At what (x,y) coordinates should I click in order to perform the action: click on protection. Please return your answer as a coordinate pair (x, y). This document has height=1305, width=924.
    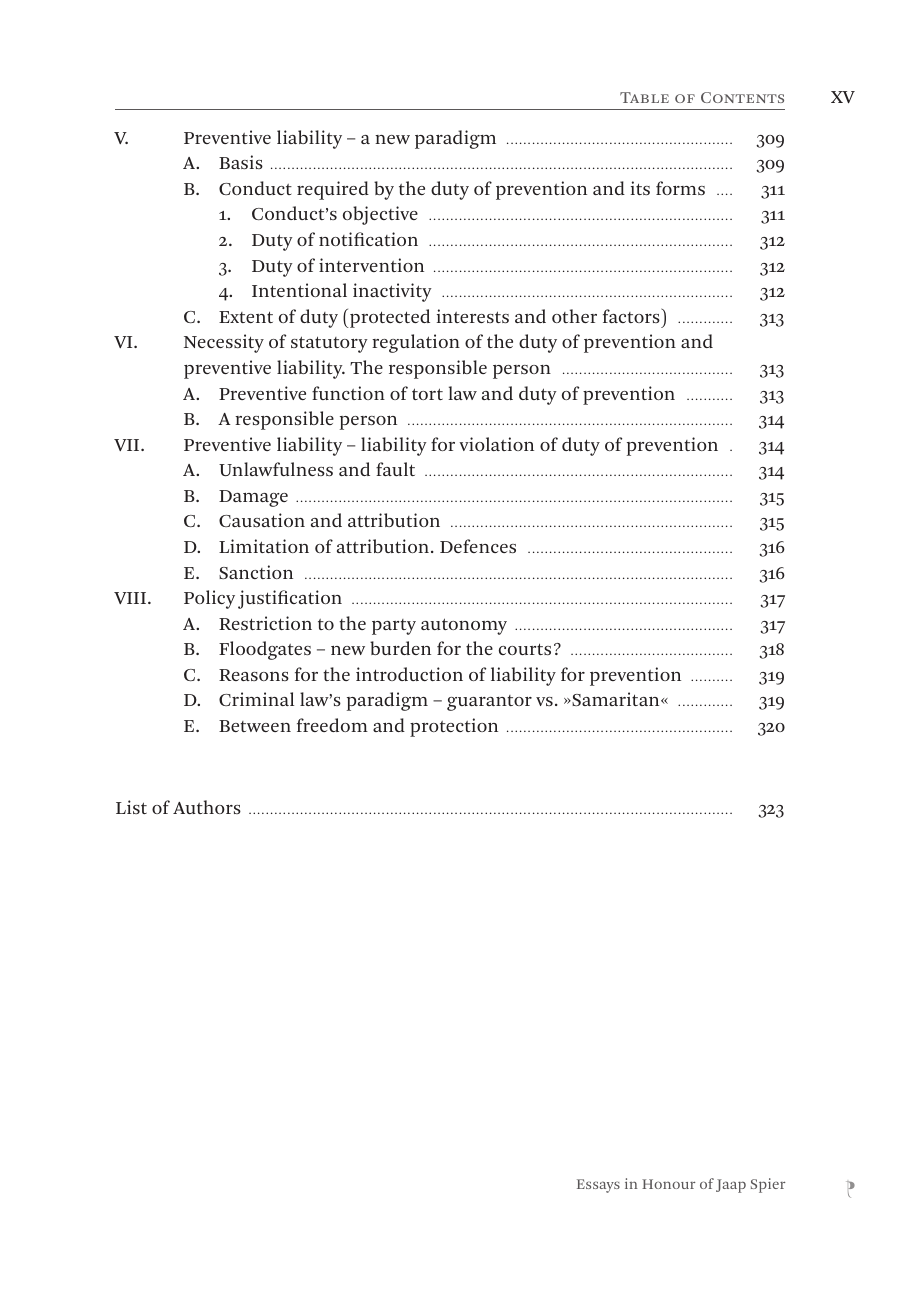
    Looking at the image, I should click on (454, 727).
